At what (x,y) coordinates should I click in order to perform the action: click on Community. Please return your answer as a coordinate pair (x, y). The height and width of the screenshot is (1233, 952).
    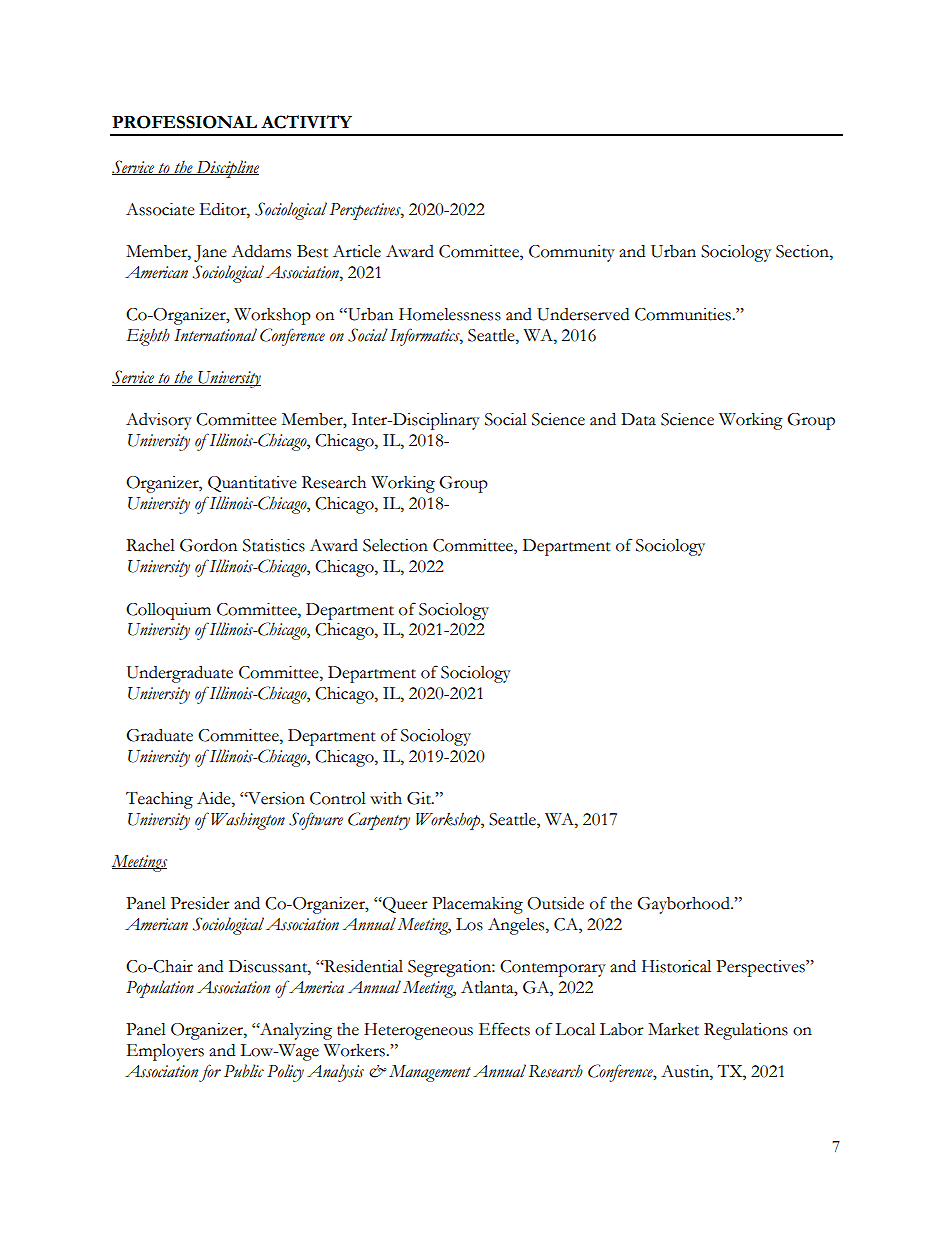
    Looking at the image, I should click on (572, 253).
